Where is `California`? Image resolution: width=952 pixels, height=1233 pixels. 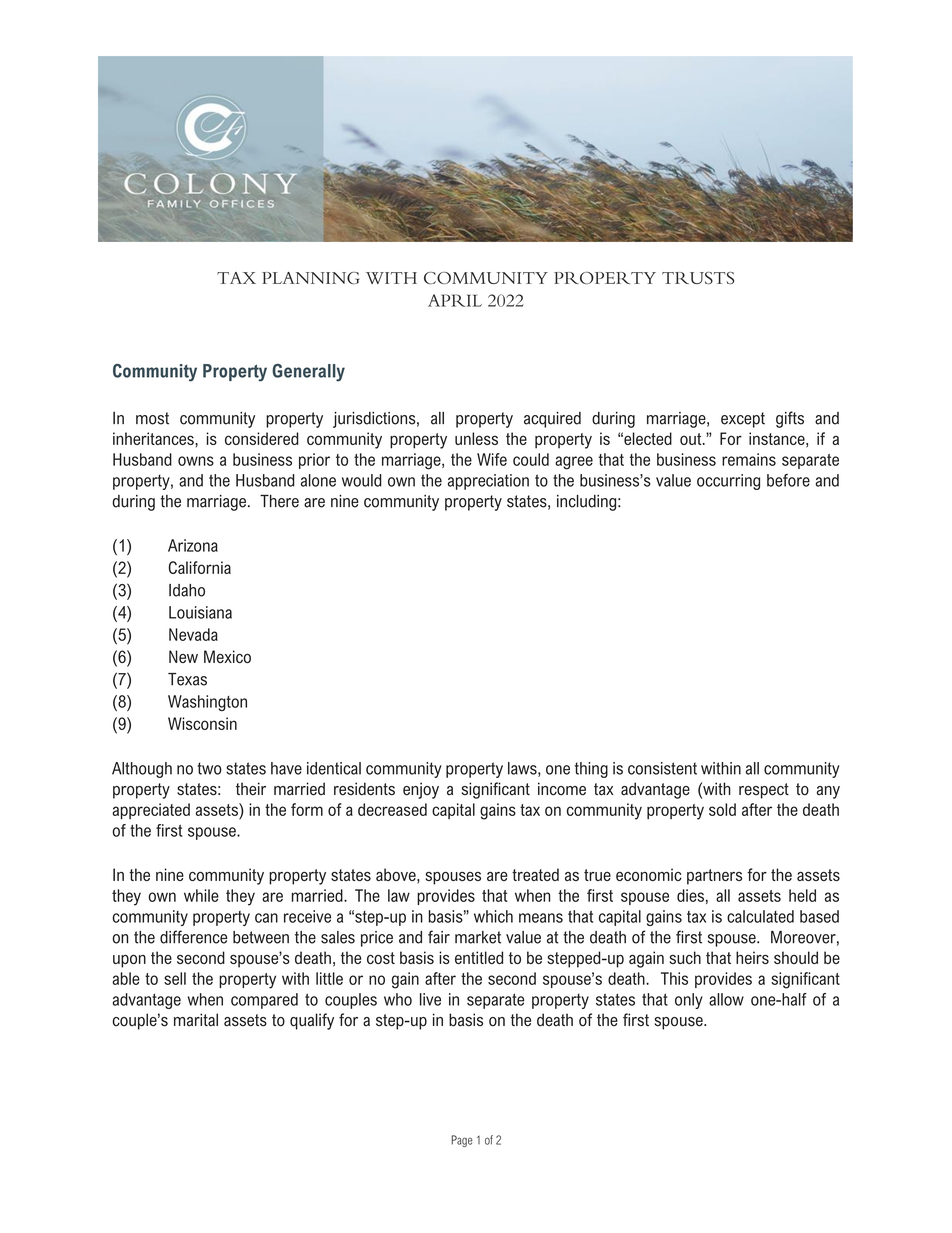
California is located at coordinates (200, 567).
